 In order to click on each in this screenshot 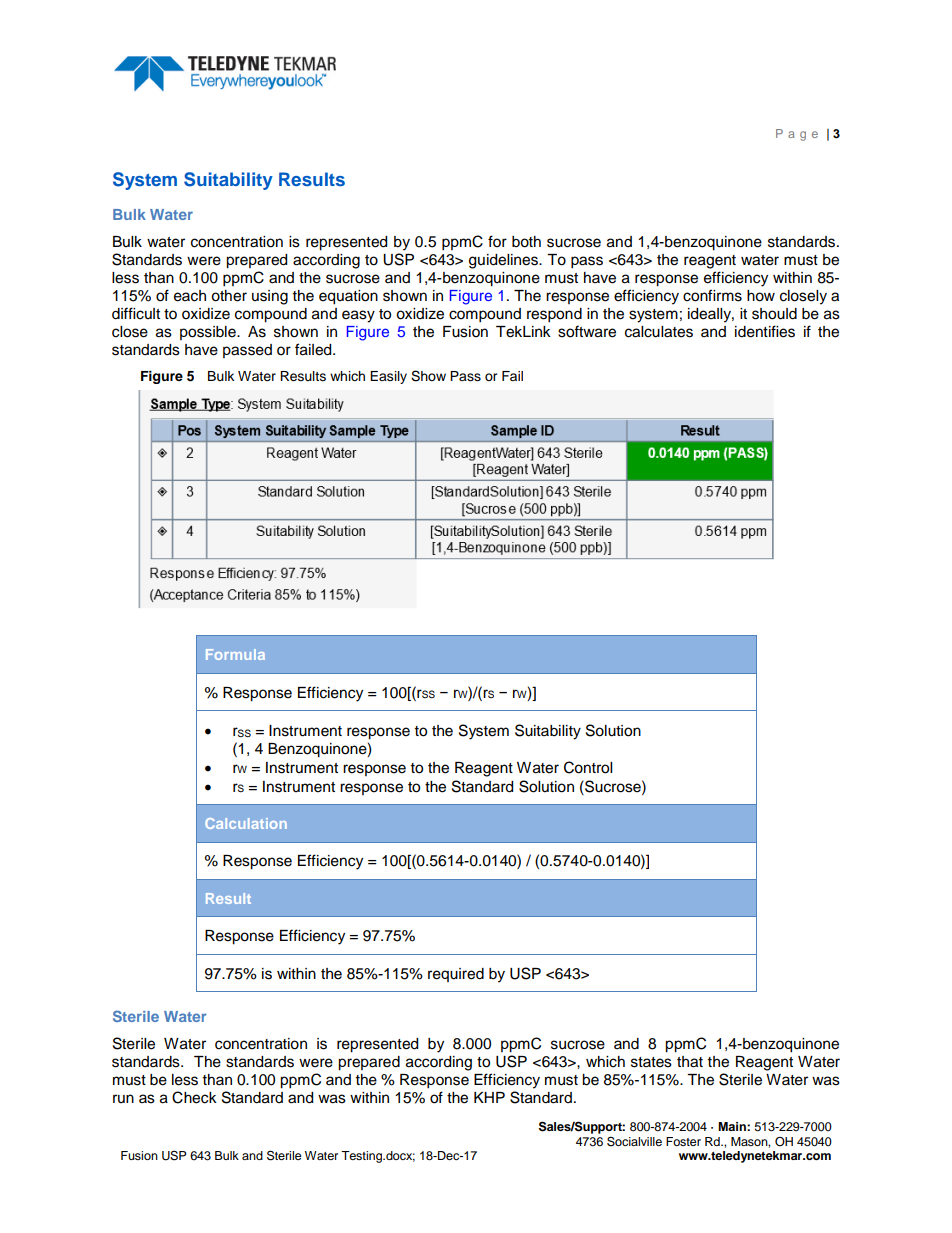, I will do `click(190, 296)`.
